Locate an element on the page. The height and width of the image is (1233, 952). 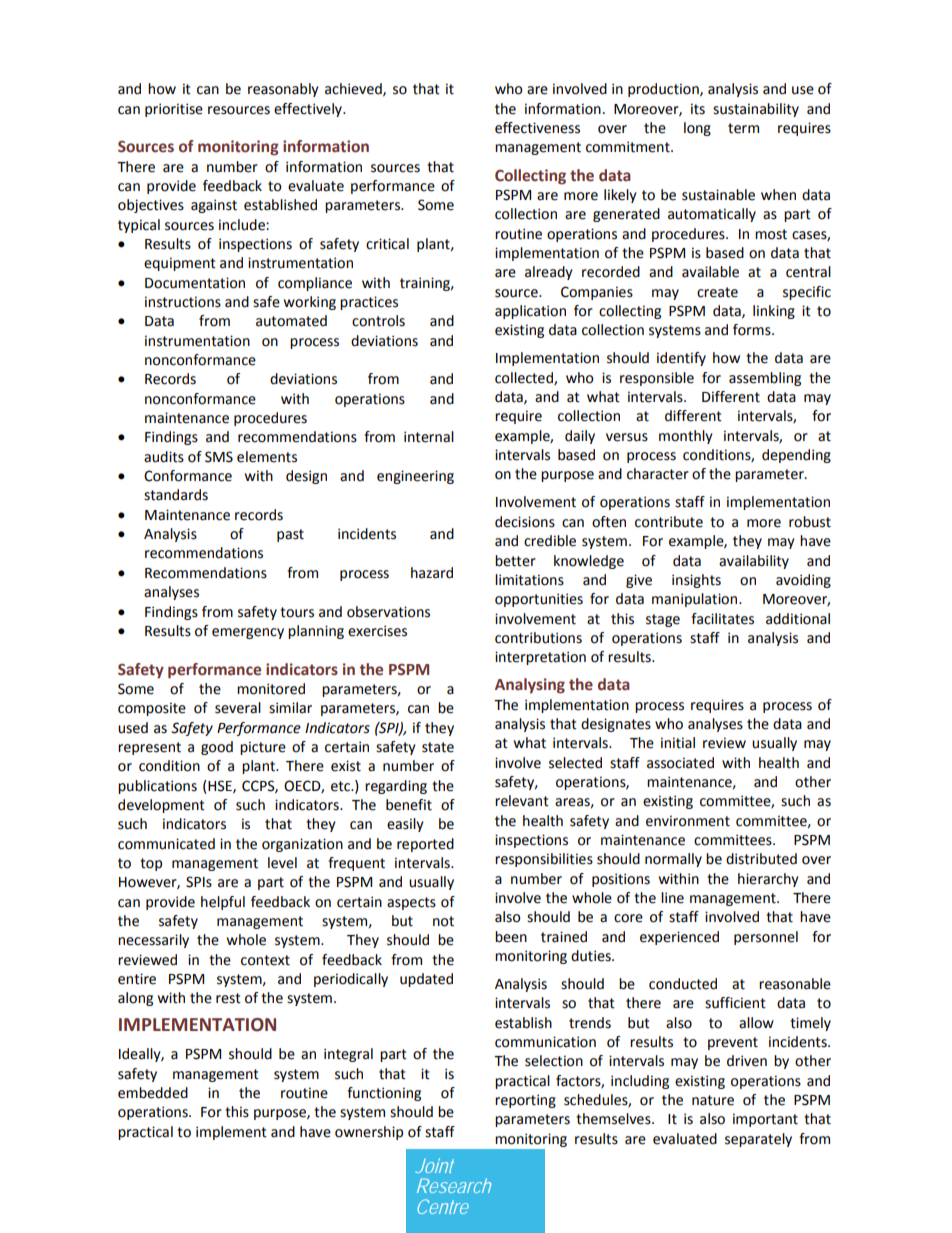
SMS is located at coordinates (219, 457).
